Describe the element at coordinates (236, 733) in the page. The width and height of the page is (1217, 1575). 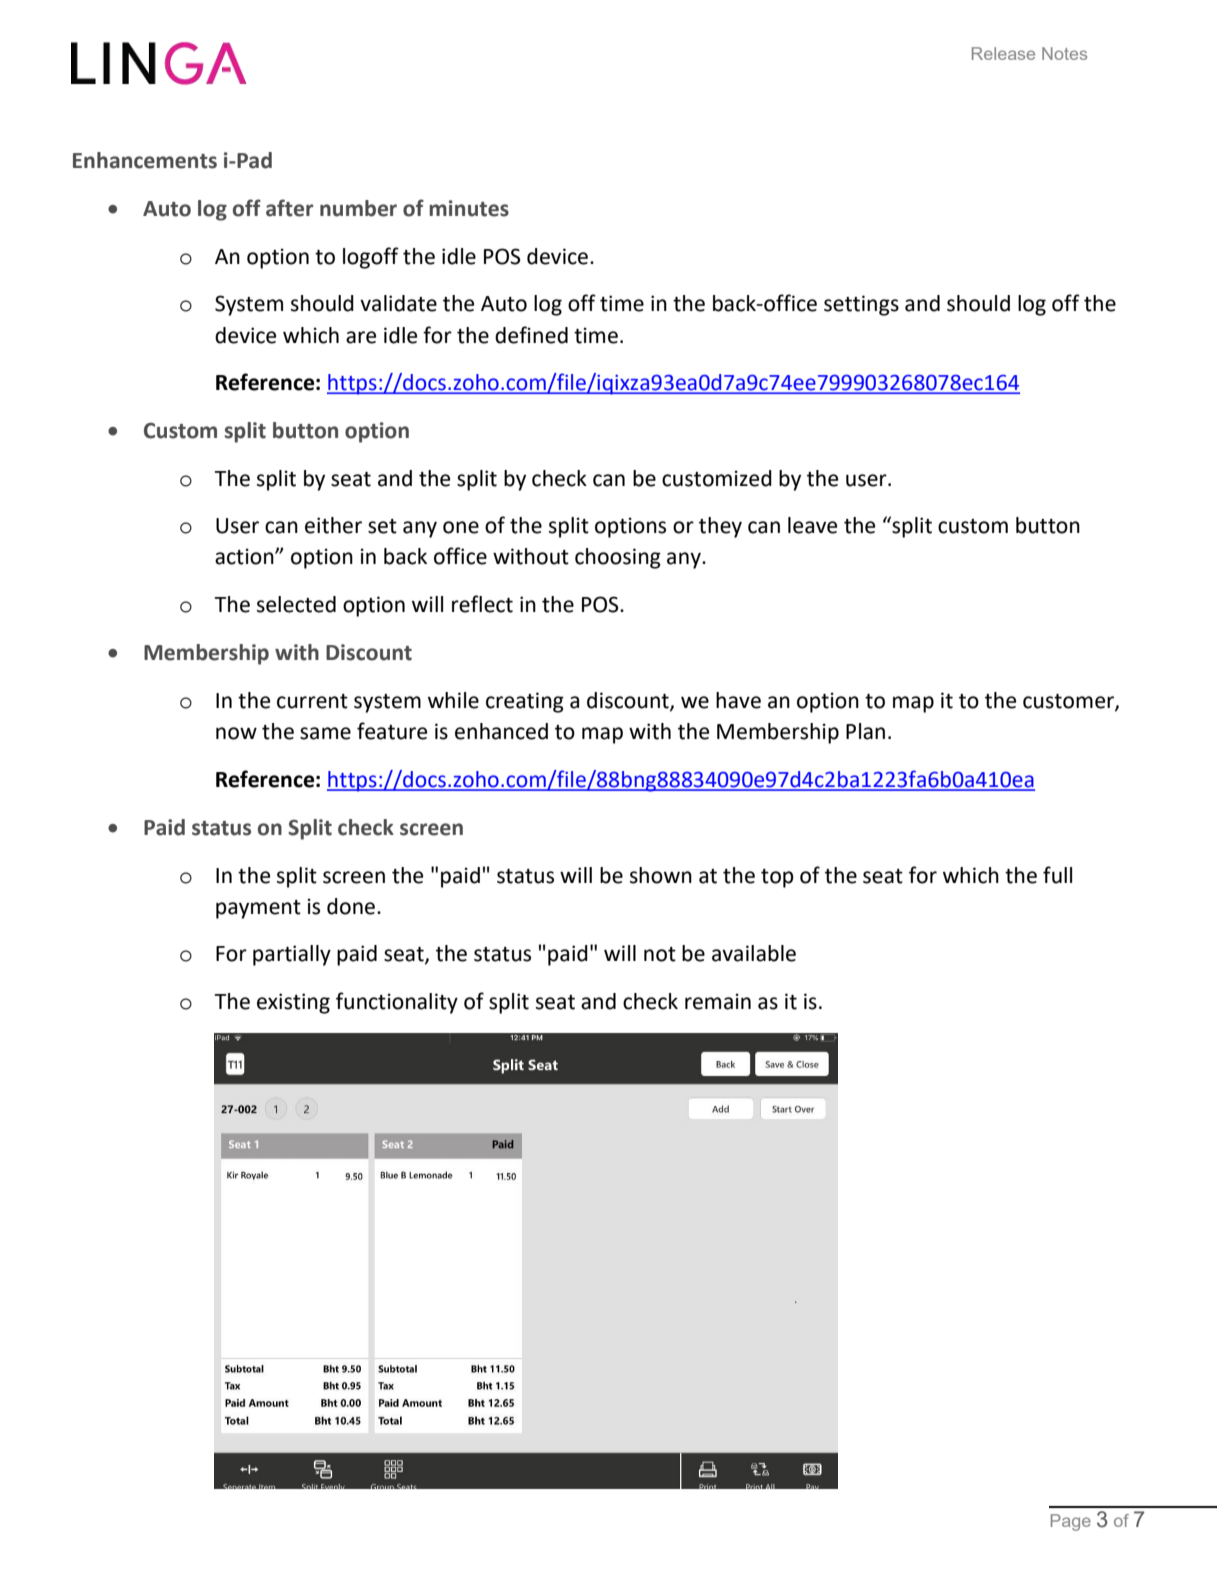
I see `now` at that location.
